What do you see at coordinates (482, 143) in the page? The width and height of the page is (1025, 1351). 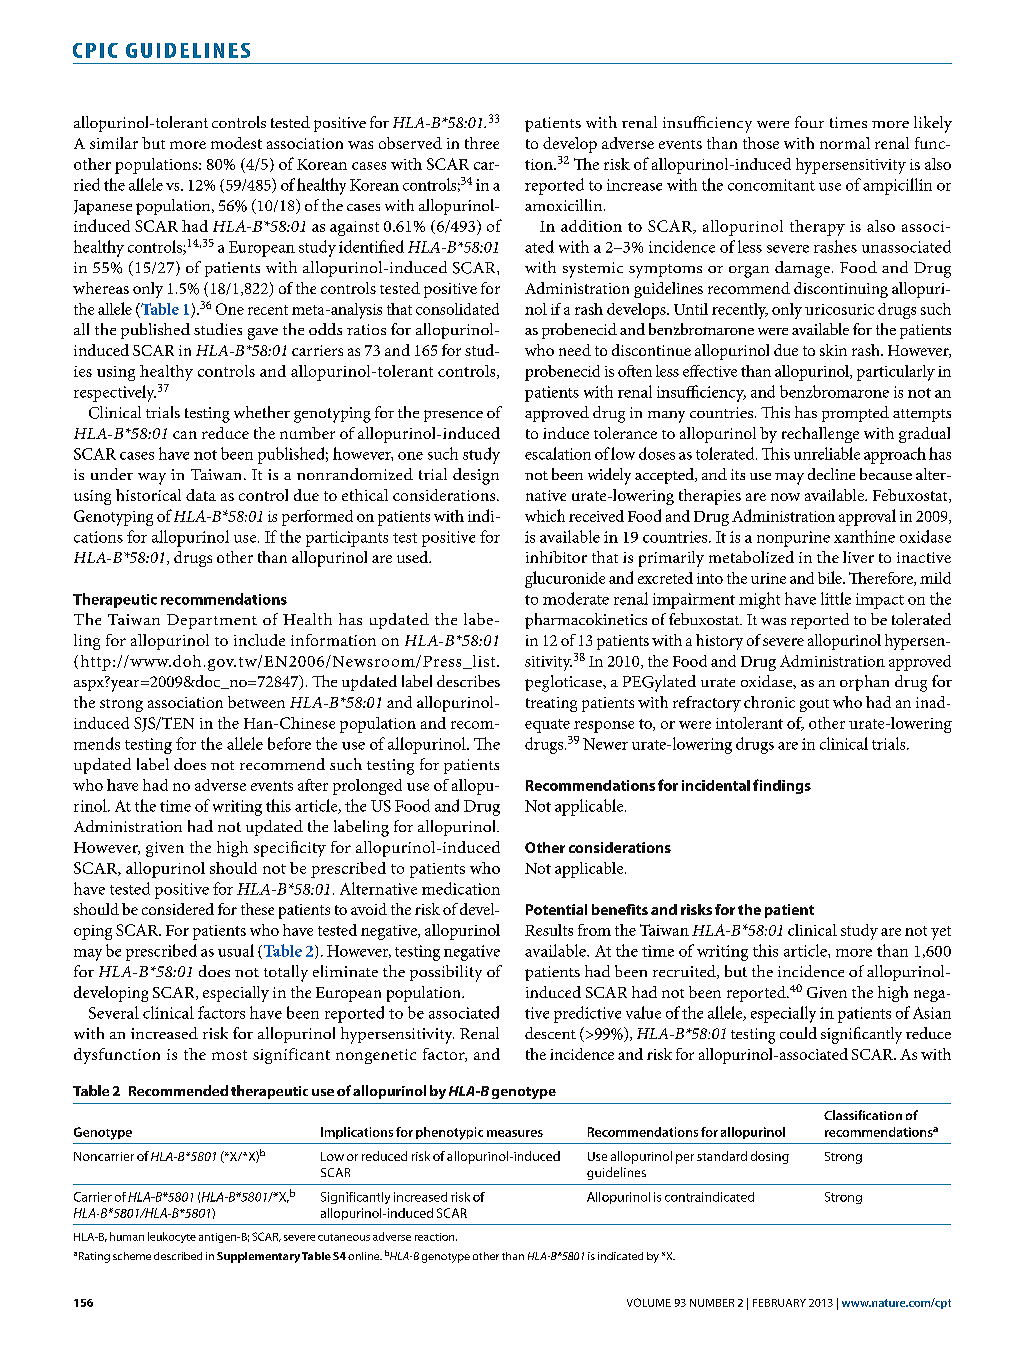 I see `three` at bounding box center [482, 143].
